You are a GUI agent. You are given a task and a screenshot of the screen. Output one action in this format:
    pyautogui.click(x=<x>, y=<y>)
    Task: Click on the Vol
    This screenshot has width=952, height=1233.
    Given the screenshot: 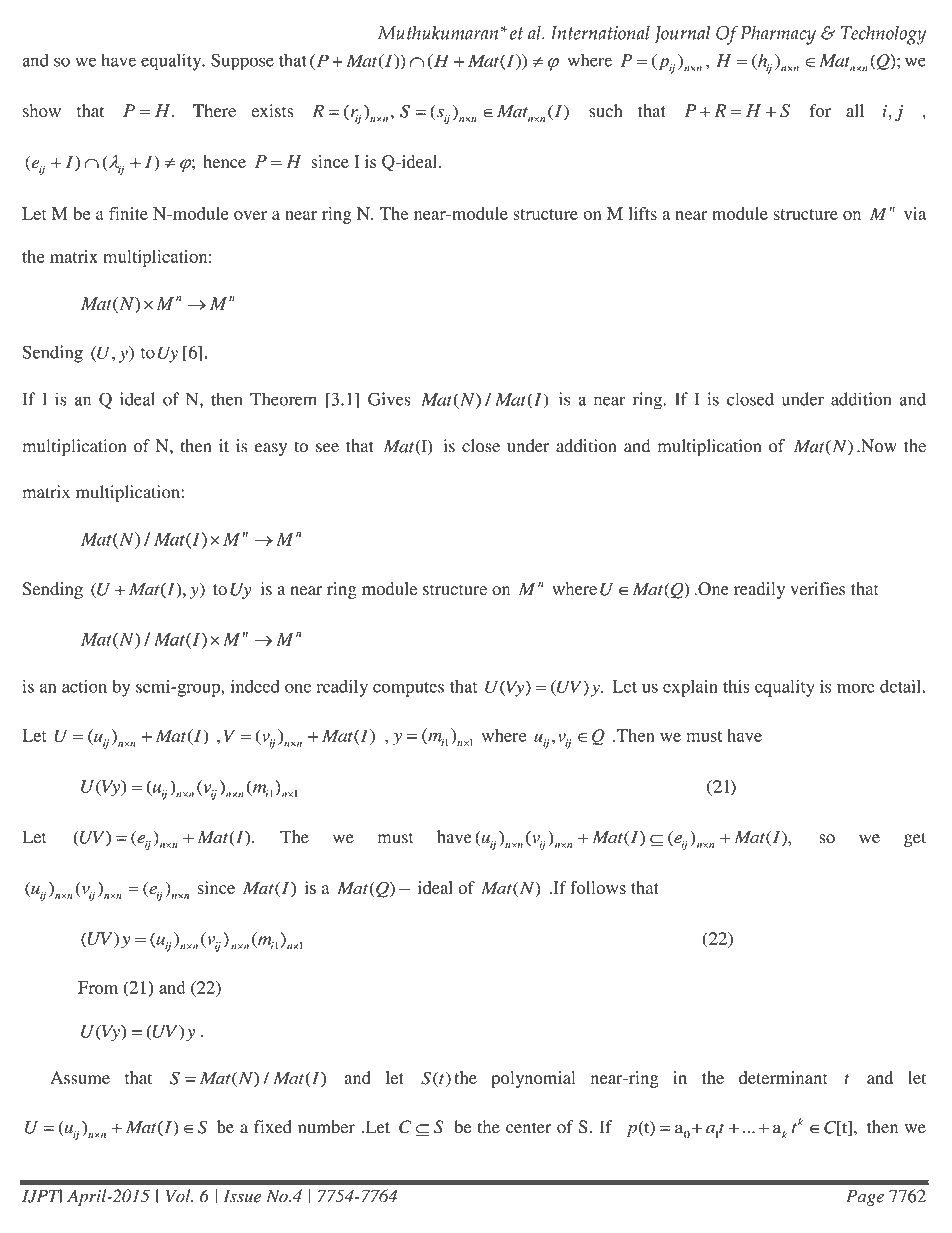 What is the action you would take?
    pyautogui.click(x=179, y=1196)
